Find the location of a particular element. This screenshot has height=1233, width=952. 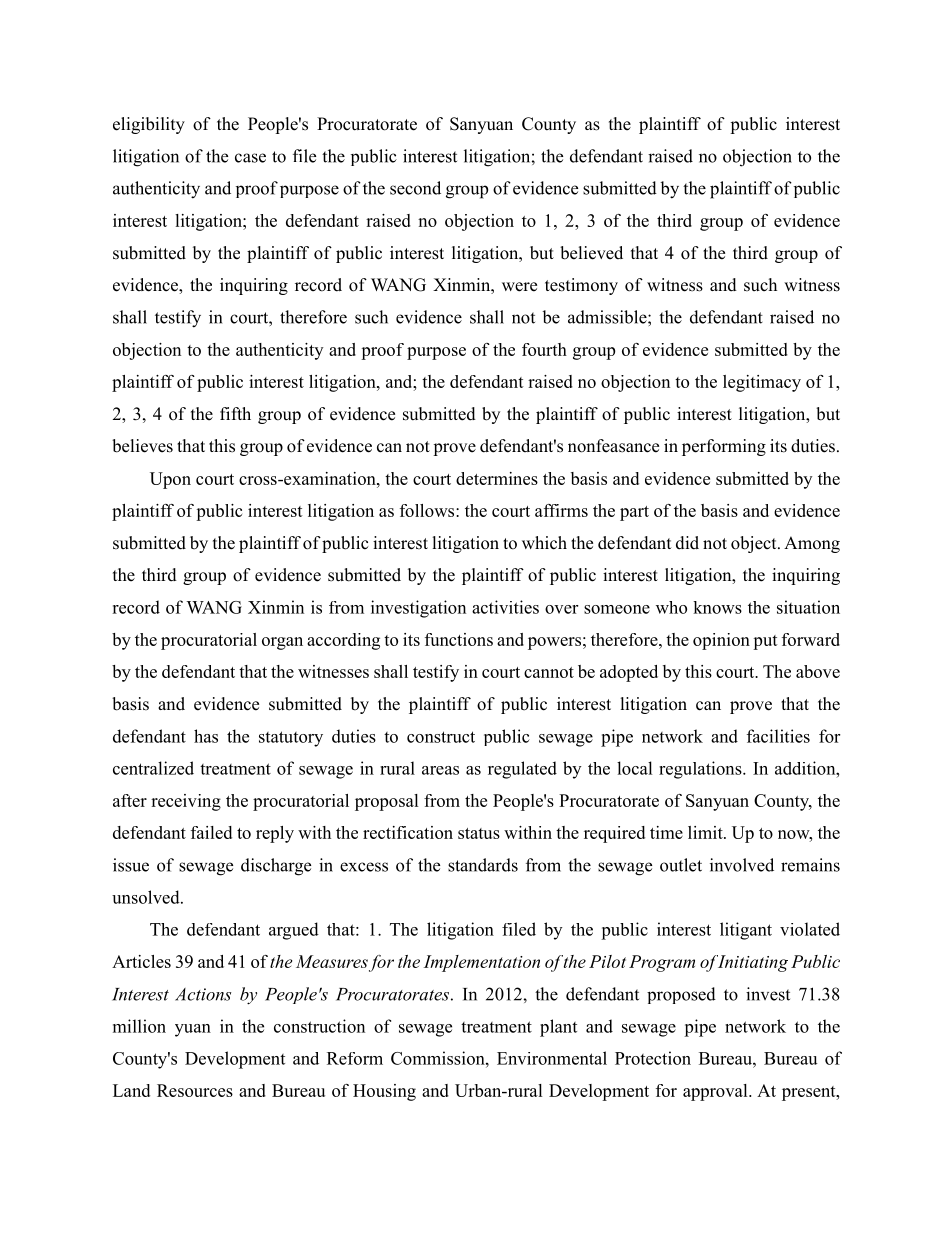

approval is located at coordinates (716, 1092).
